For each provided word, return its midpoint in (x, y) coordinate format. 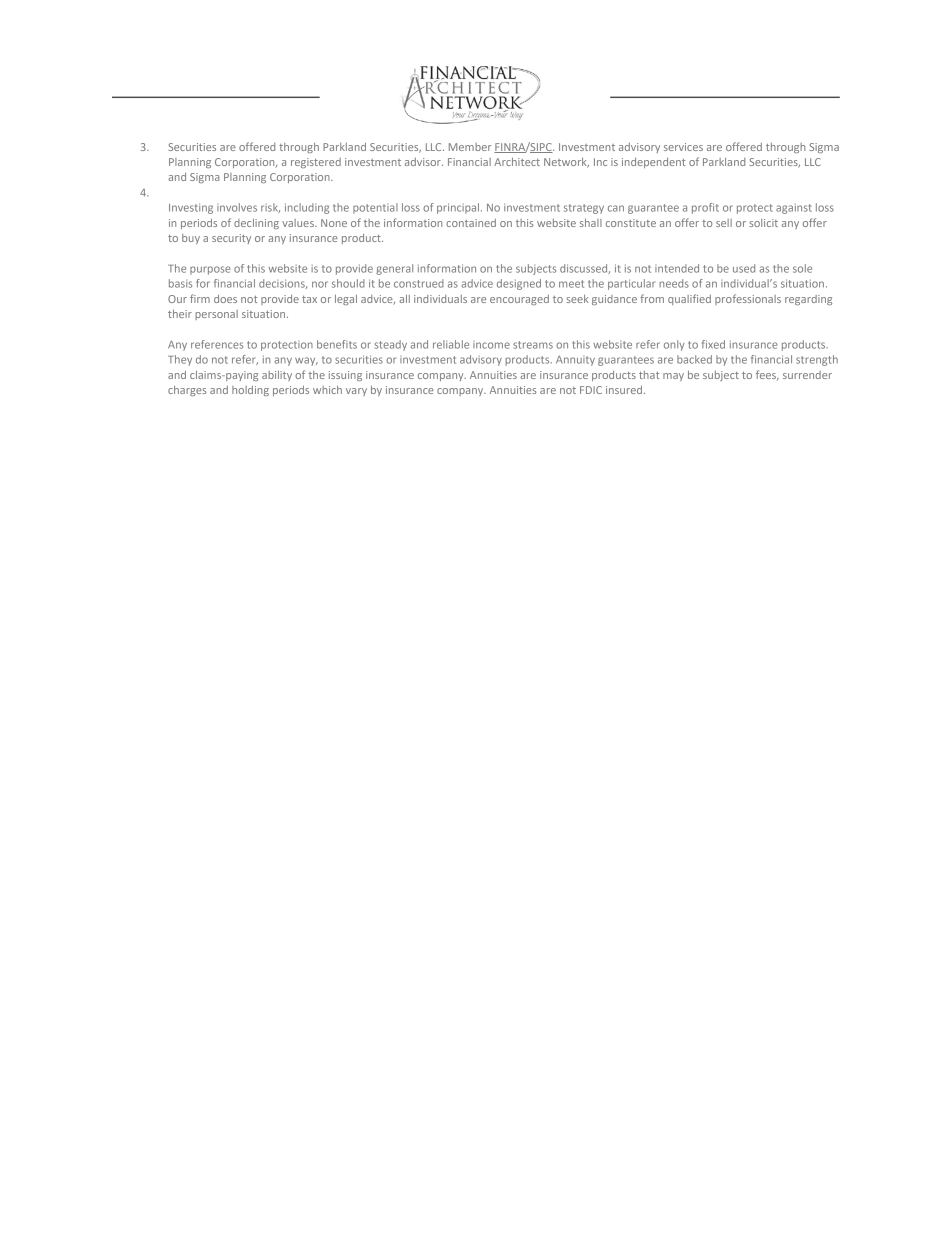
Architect (517, 162)
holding (250, 391)
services (683, 147)
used (744, 268)
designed (519, 284)
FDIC (591, 390)
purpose (210, 270)
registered (316, 163)
